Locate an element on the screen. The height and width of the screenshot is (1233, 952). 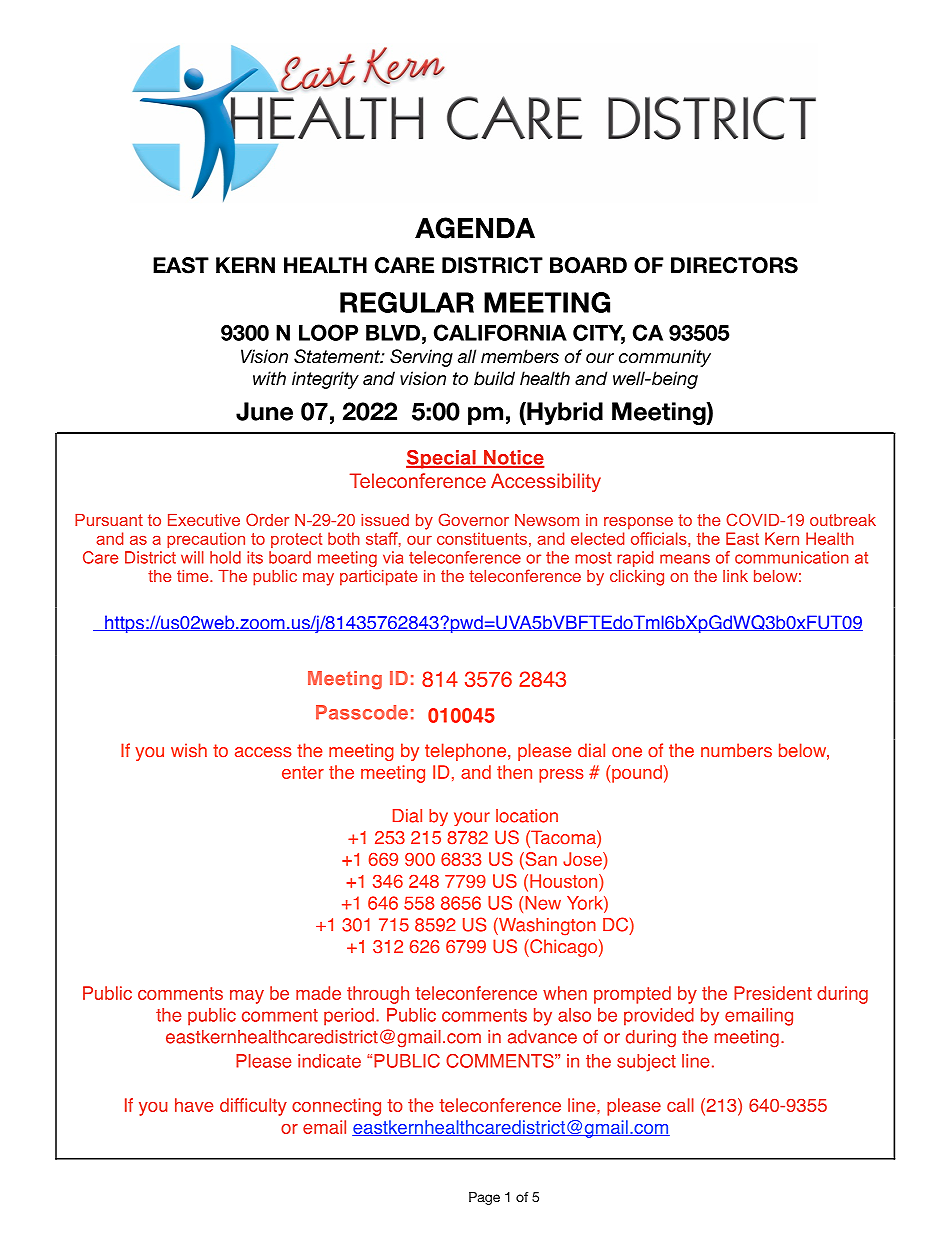
wish is located at coordinates (189, 750).
